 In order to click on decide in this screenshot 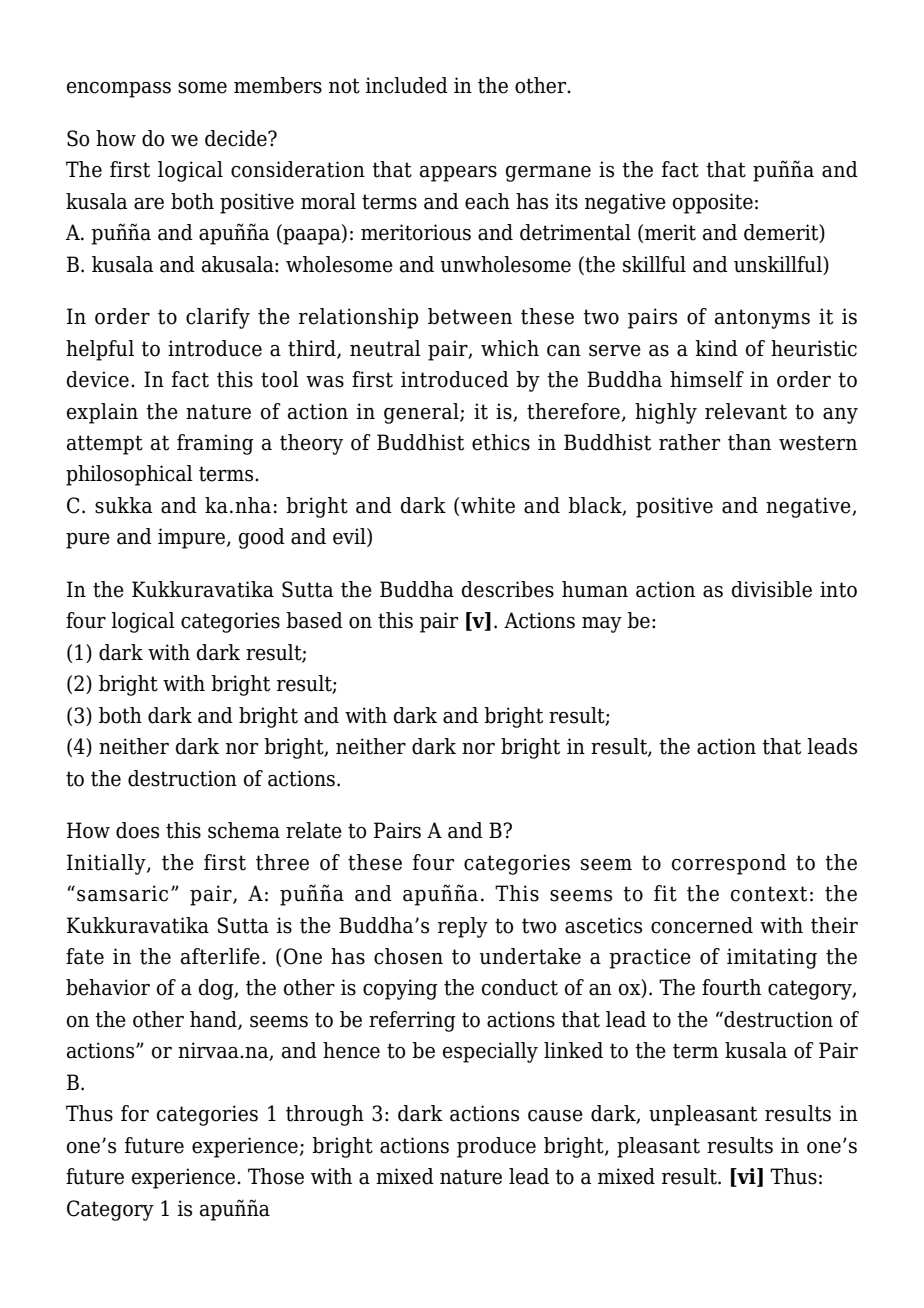, I will do `click(237, 138)`.
